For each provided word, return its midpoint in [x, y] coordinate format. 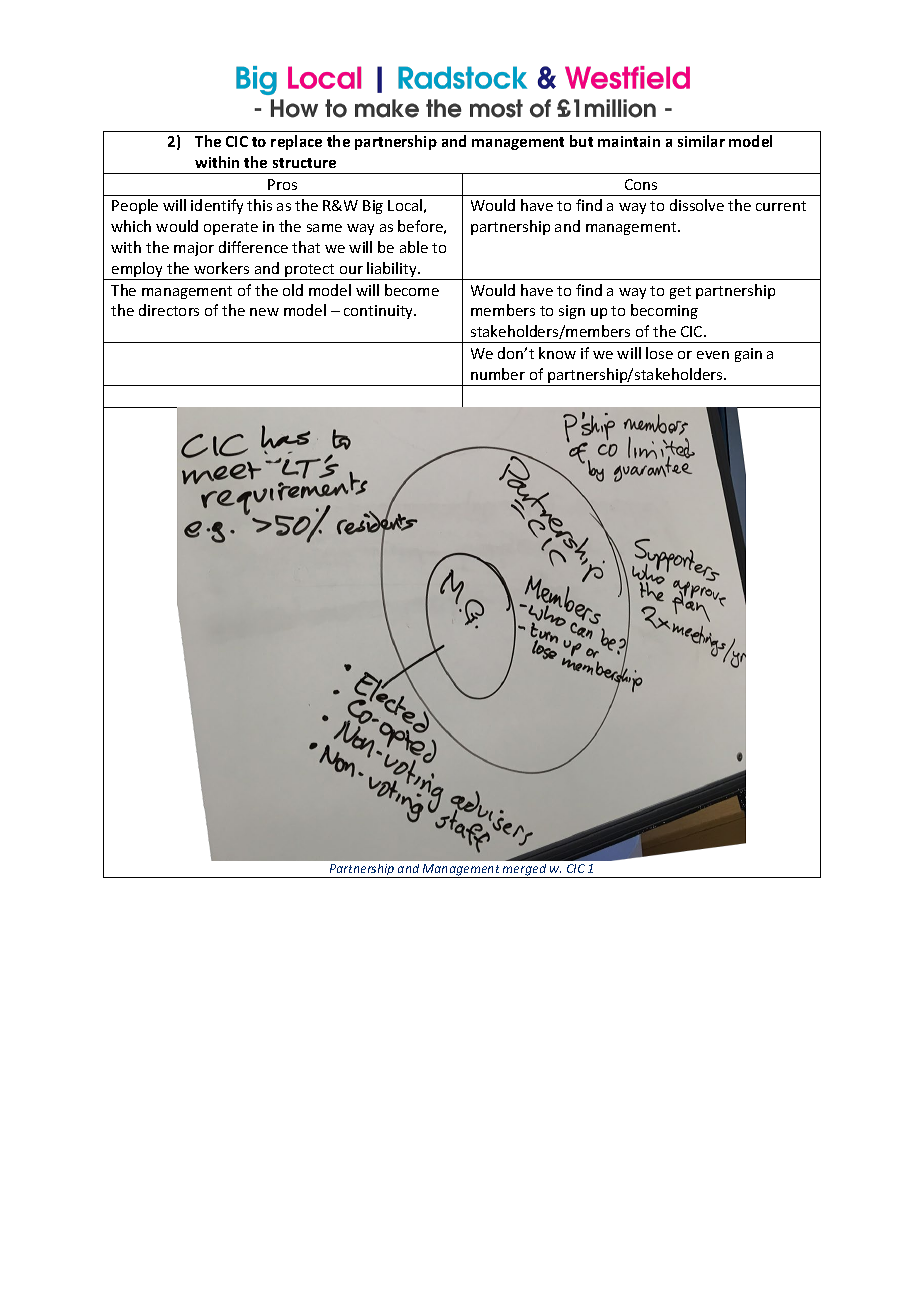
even [713, 355]
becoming [664, 311]
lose [659, 353]
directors [169, 310]
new [264, 312]
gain [748, 355]
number [498, 374]
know [557, 353]
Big [373, 207]
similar [701, 141]
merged [525, 871]
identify [217, 206]
